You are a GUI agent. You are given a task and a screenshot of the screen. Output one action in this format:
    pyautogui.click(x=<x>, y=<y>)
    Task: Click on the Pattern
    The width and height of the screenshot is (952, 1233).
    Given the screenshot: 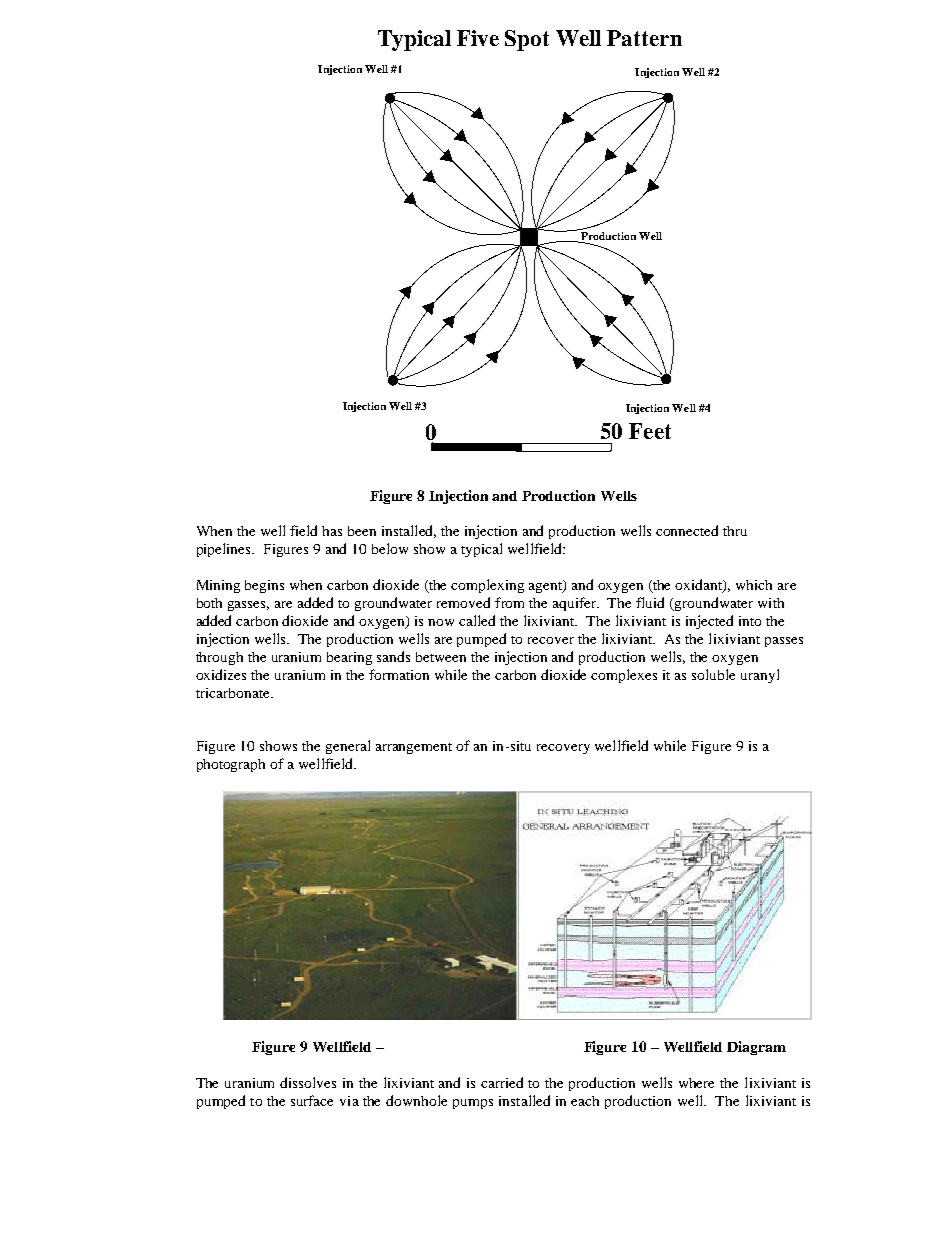 What is the action you would take?
    pyautogui.click(x=644, y=38)
